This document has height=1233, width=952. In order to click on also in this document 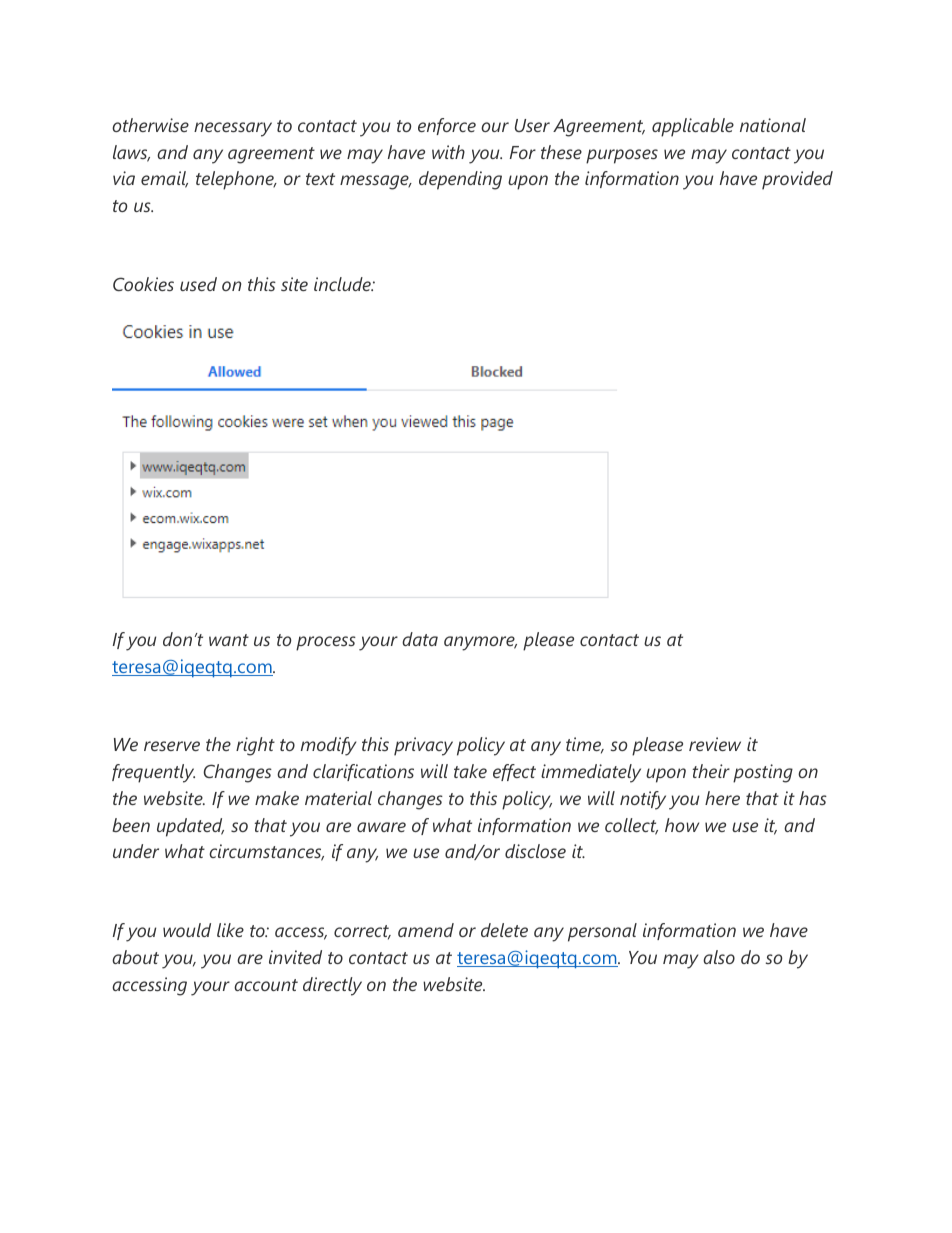, I will do `click(719, 957)`.
